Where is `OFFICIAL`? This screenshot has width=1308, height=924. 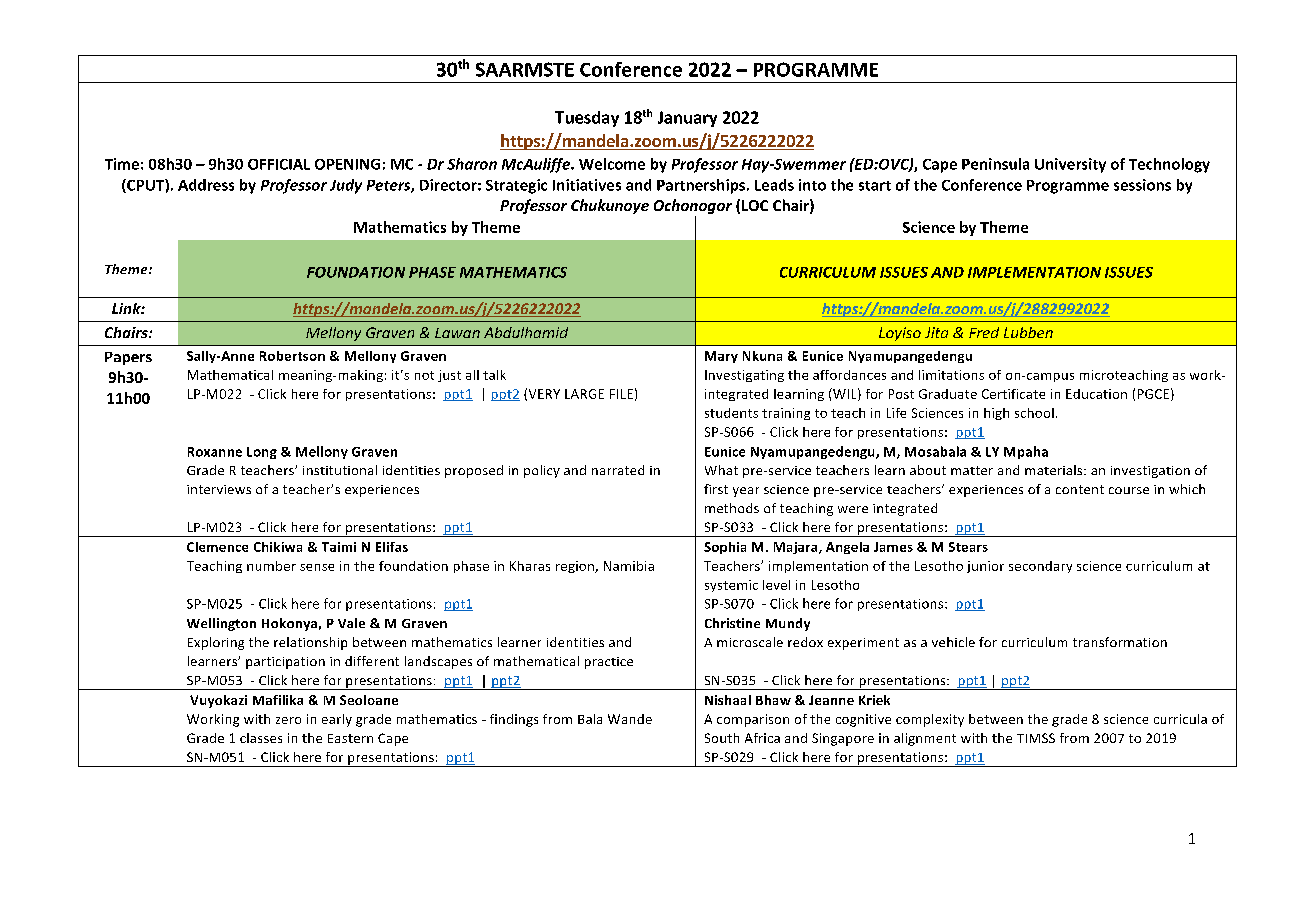 OFFICIAL is located at coordinates (279, 164).
